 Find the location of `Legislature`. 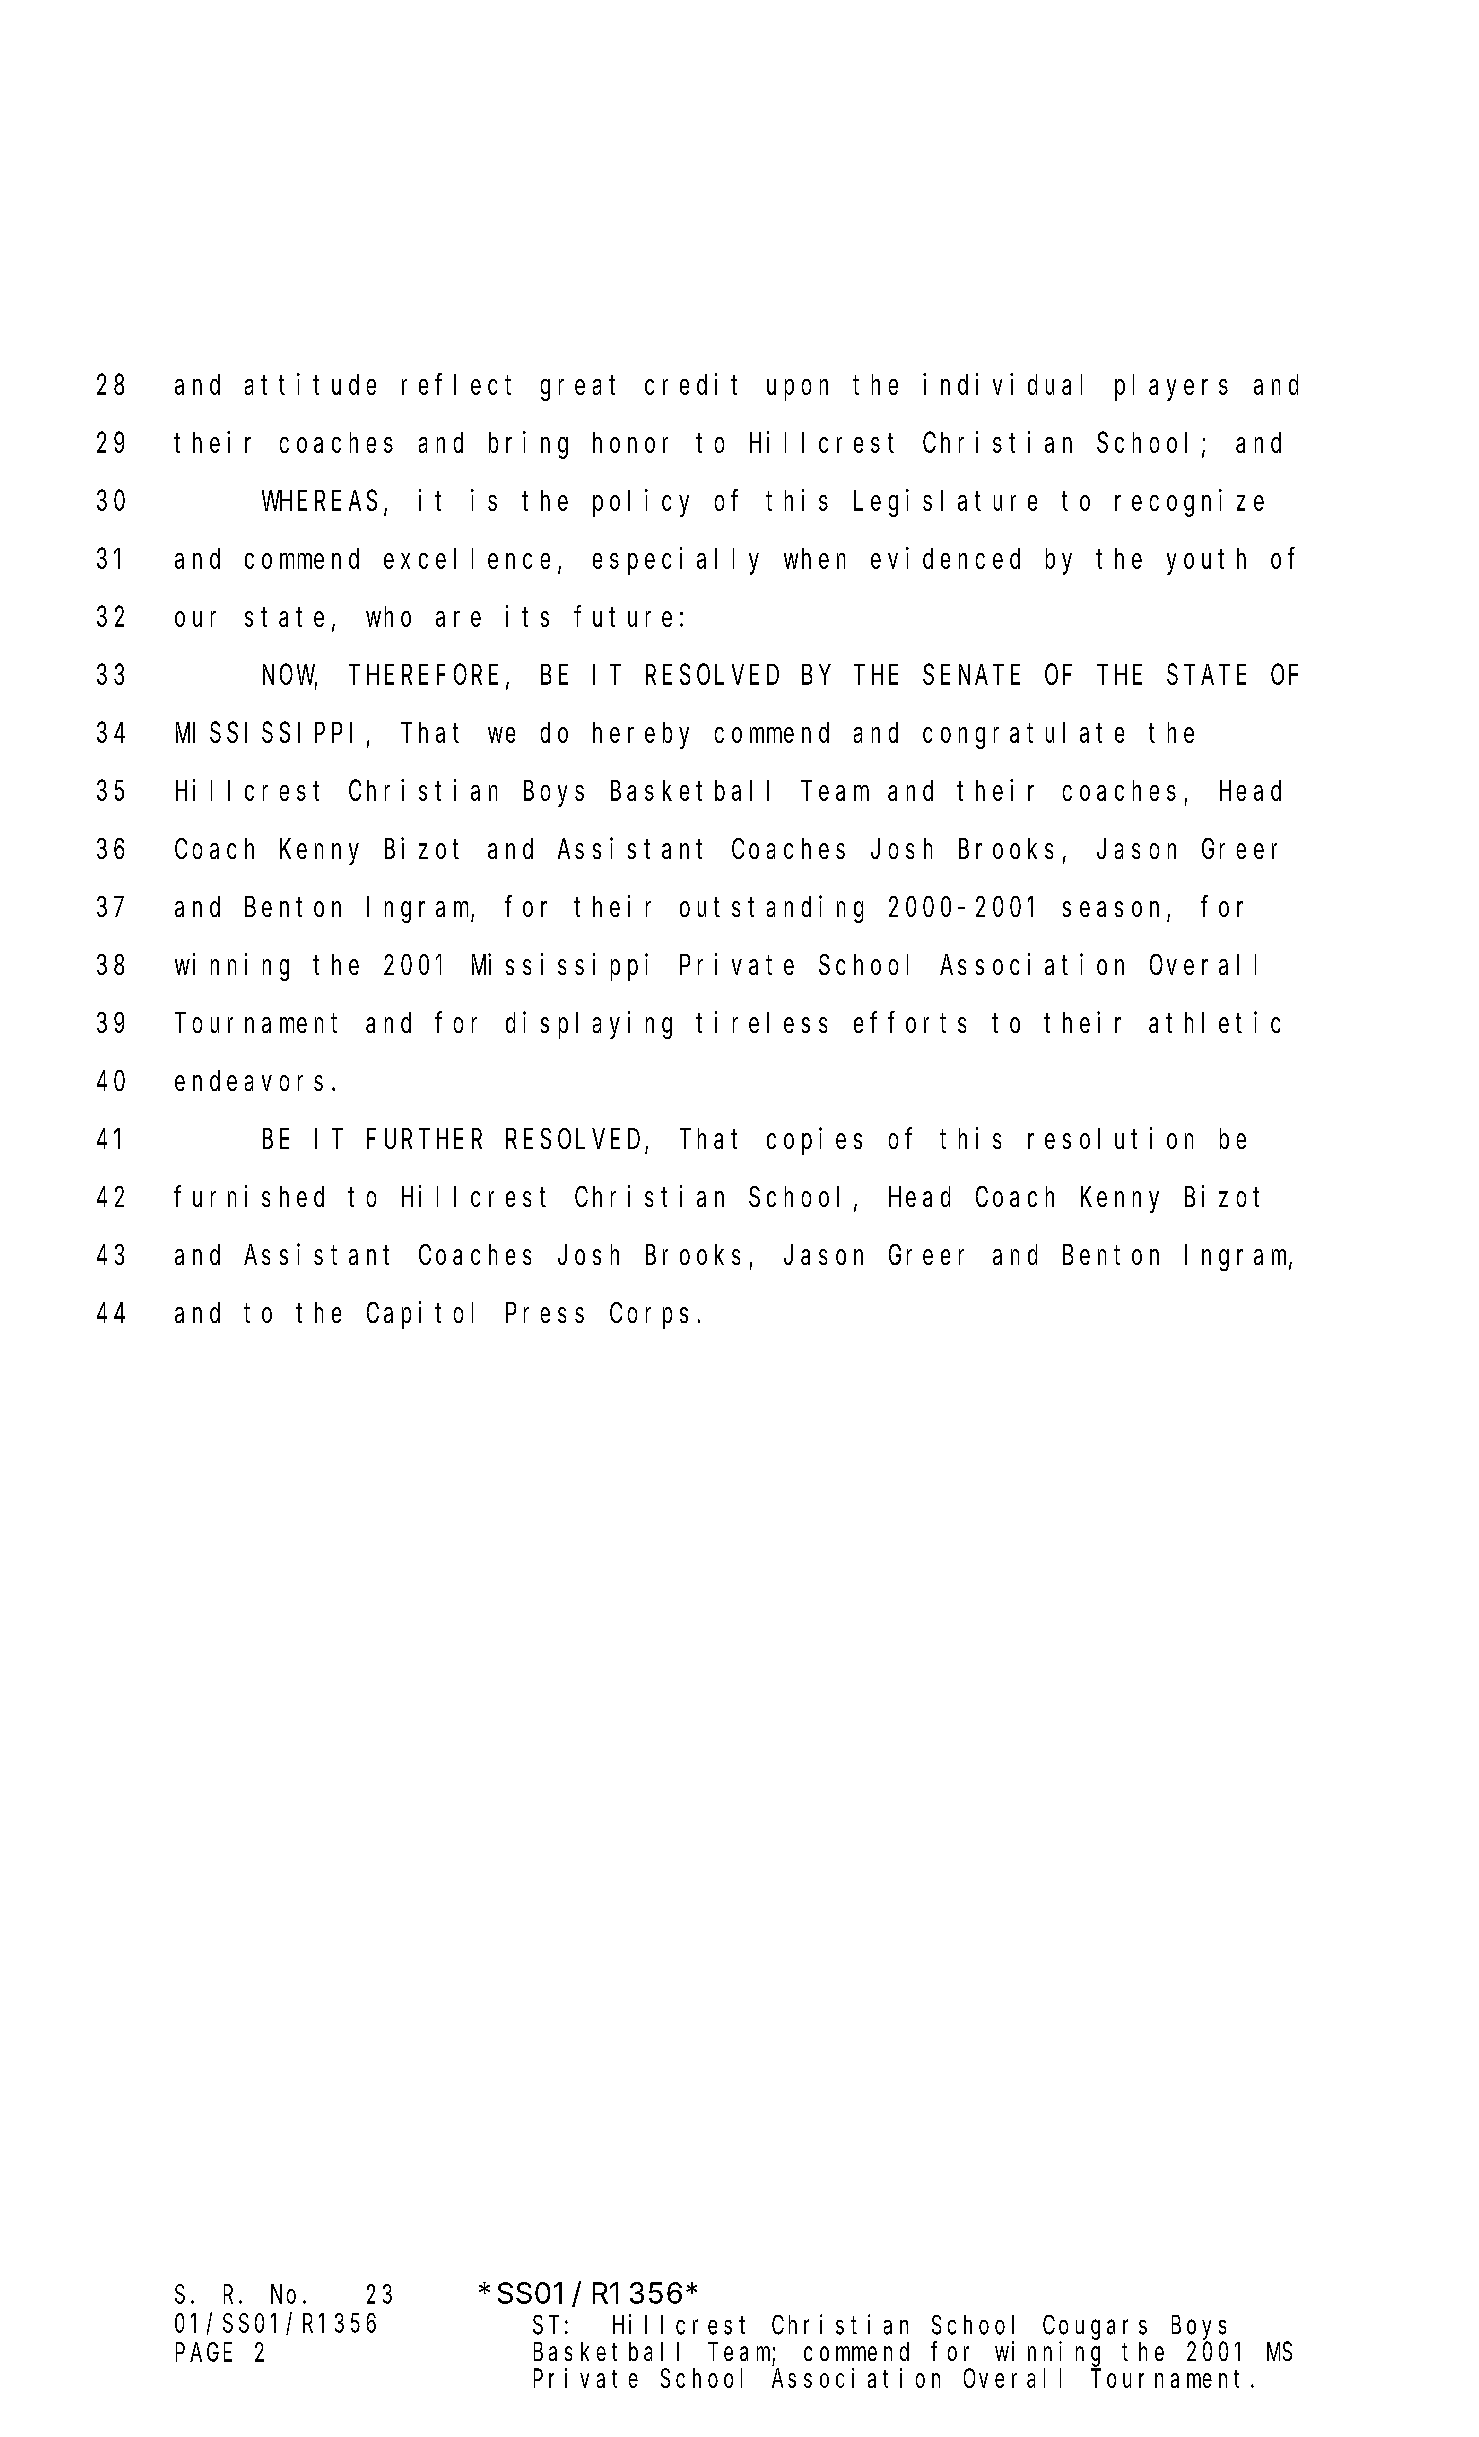

Legislature is located at coordinates (945, 503).
